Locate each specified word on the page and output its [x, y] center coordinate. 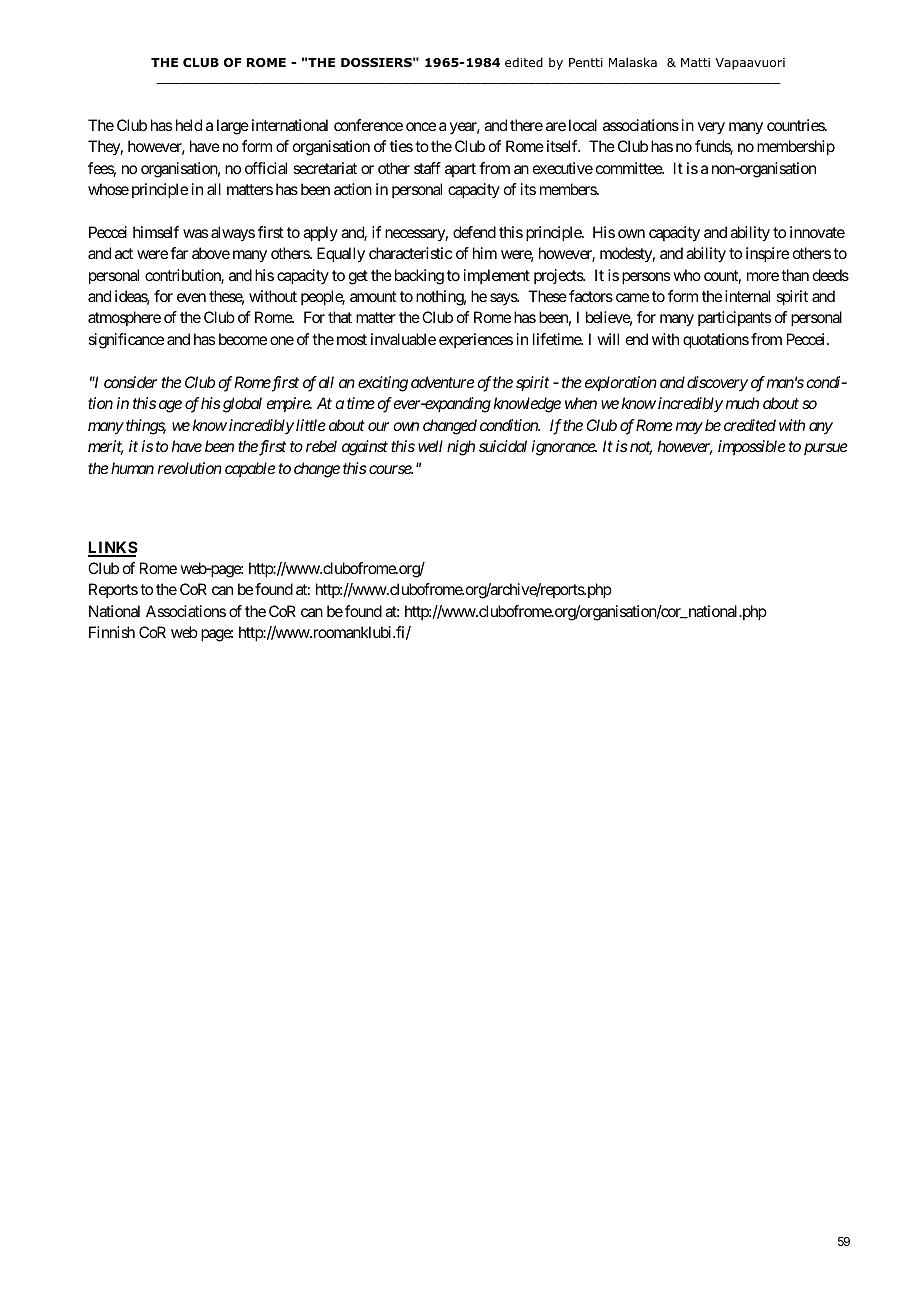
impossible [752, 447]
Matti [695, 62]
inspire [767, 255]
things [146, 427]
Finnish [112, 632]
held [189, 125]
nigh [461, 448]
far [179, 253]
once [421, 126]
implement [497, 276]
